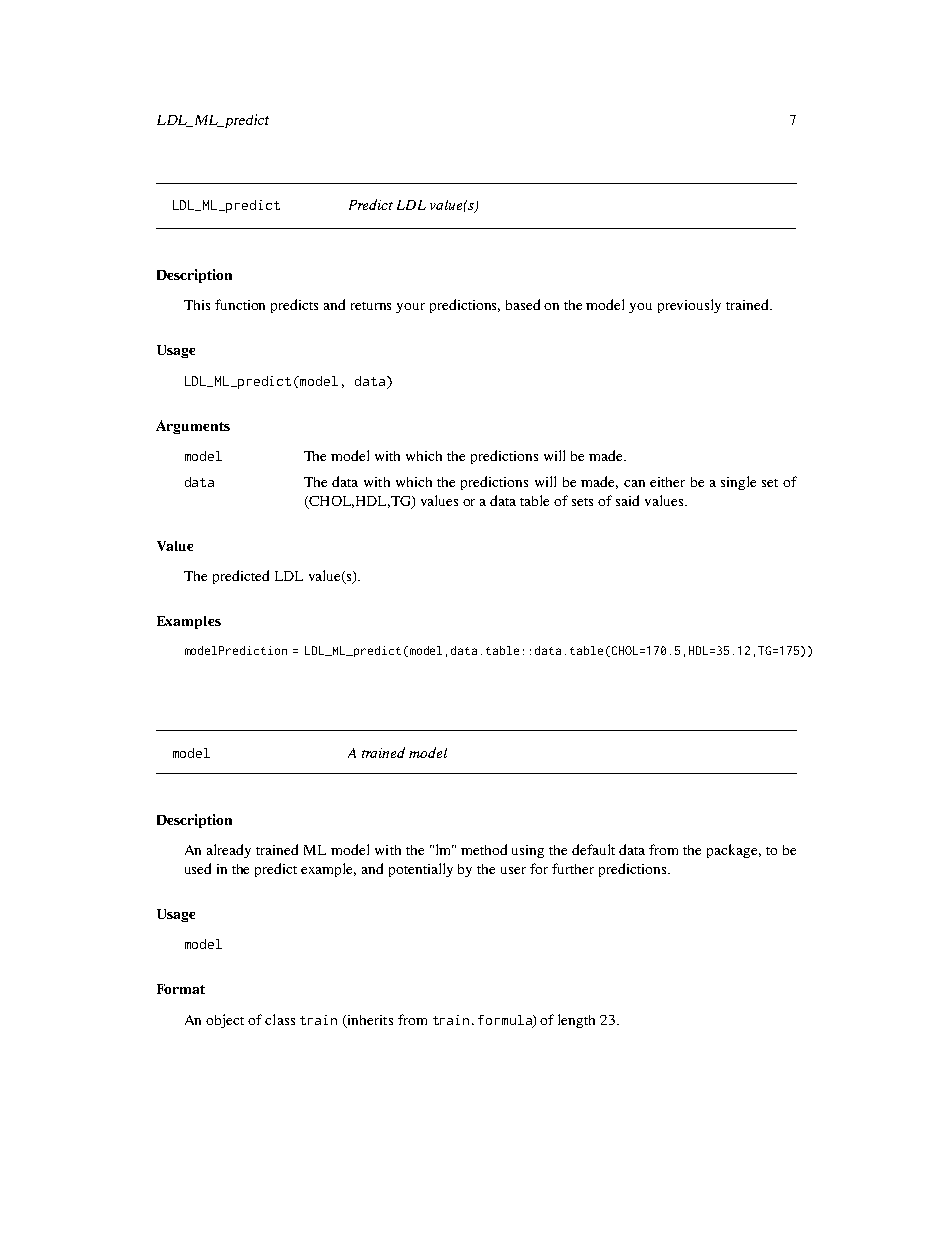  What do you see at coordinates (369, 1021) in the page?
I see `inherits` at bounding box center [369, 1021].
